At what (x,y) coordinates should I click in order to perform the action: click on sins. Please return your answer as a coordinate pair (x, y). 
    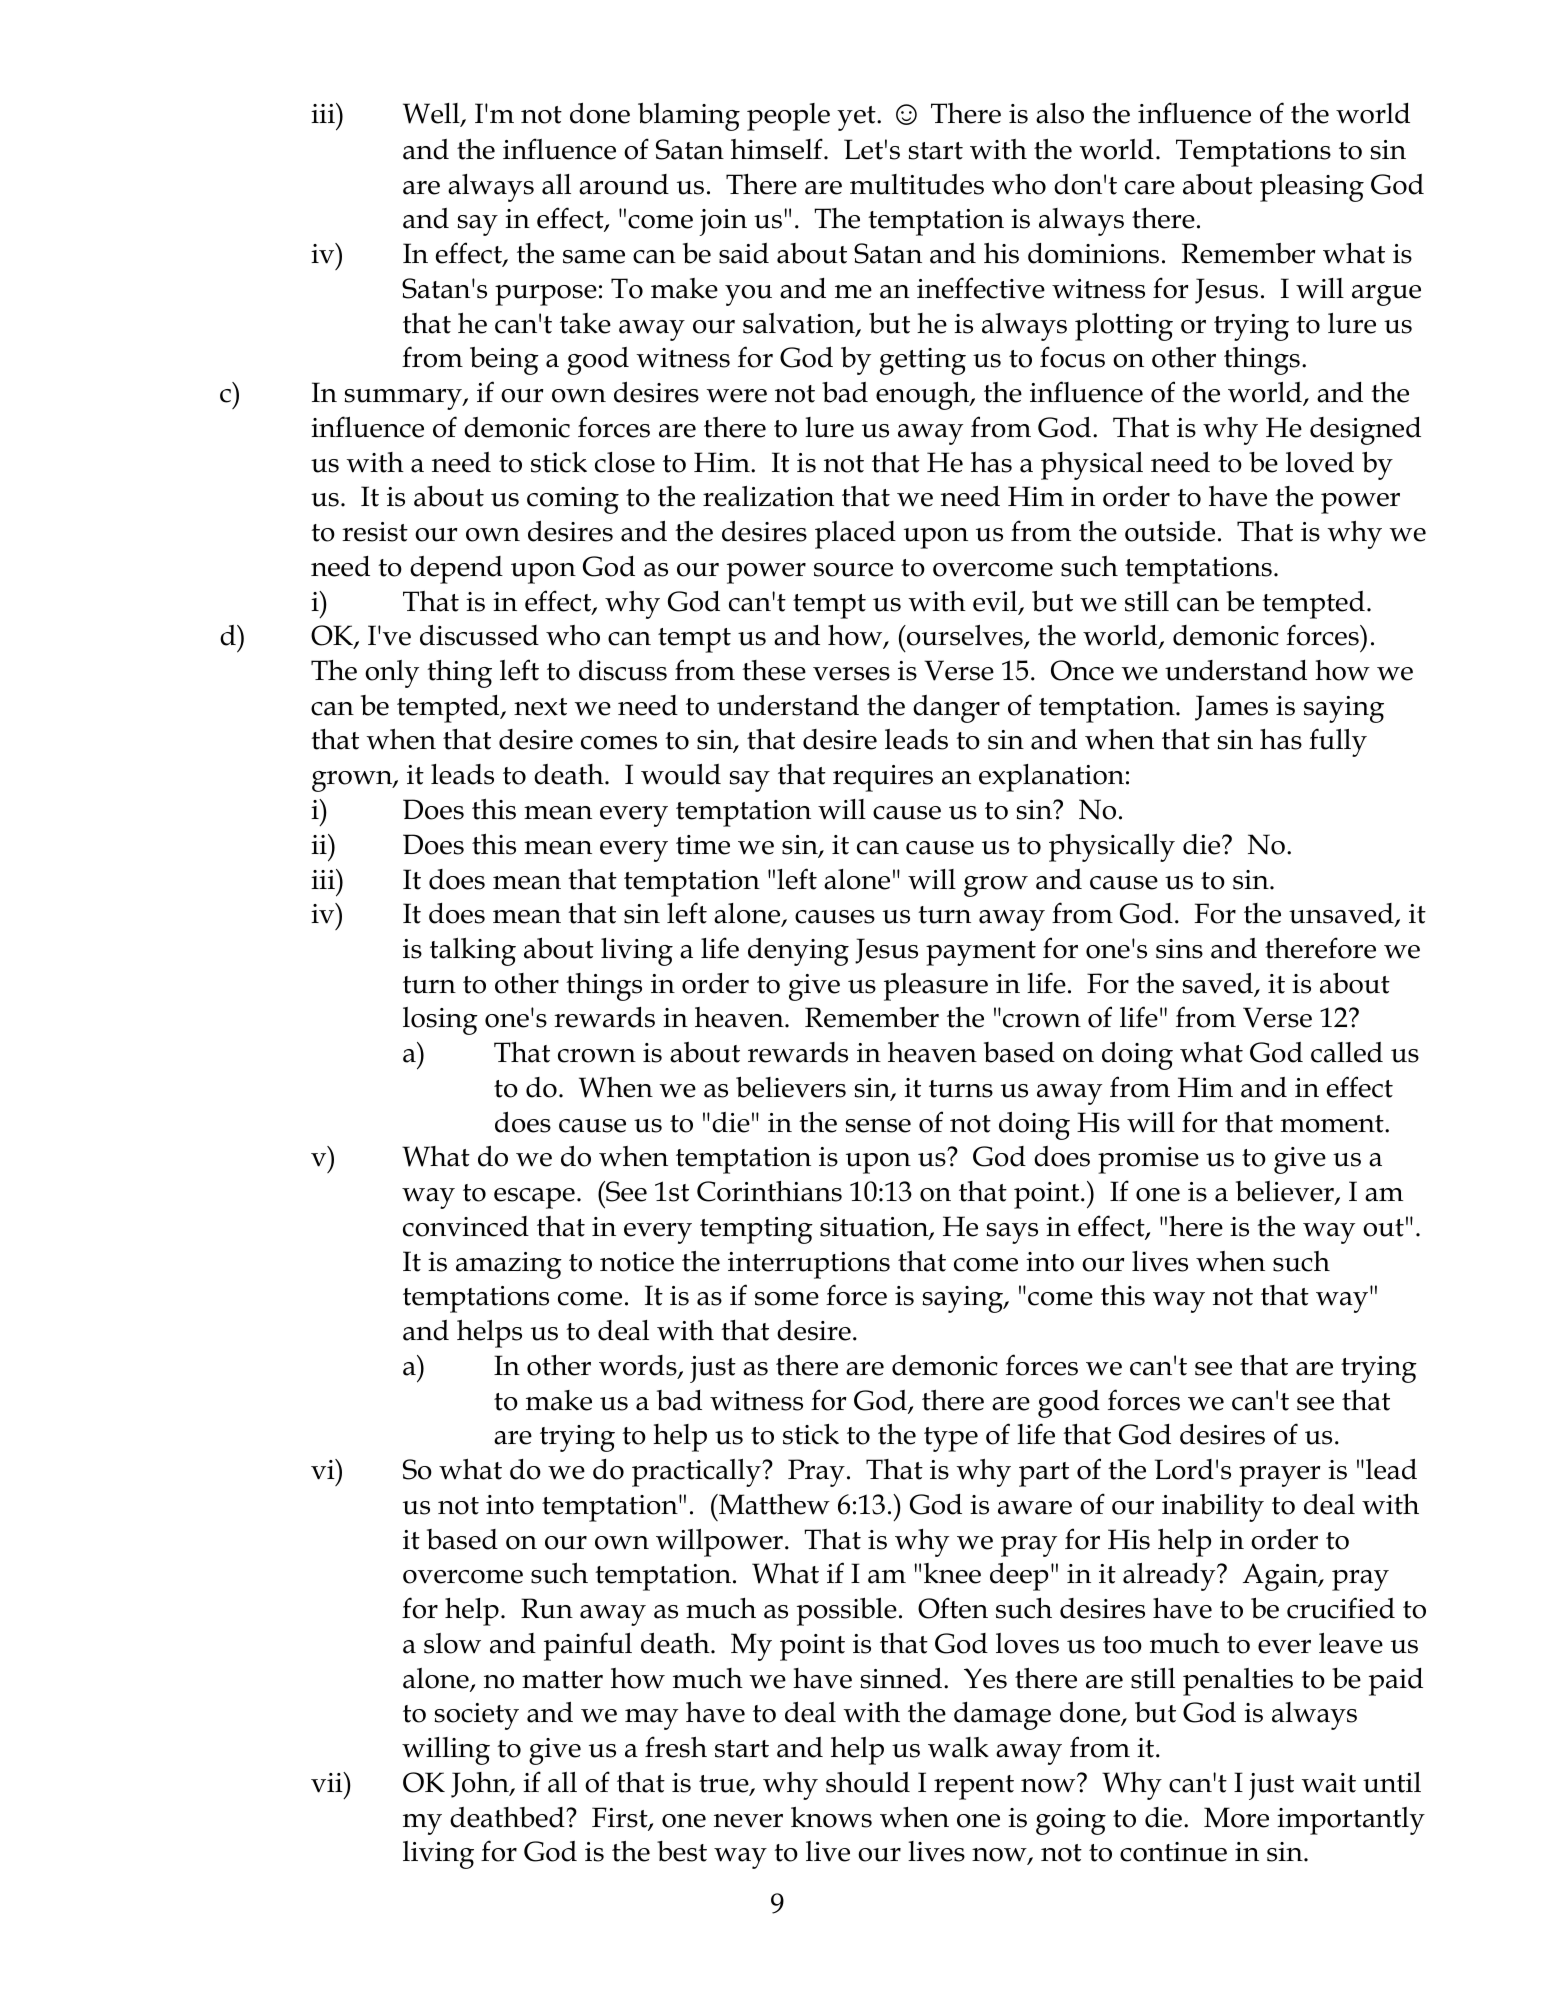
    Looking at the image, I should click on (1179, 949).
